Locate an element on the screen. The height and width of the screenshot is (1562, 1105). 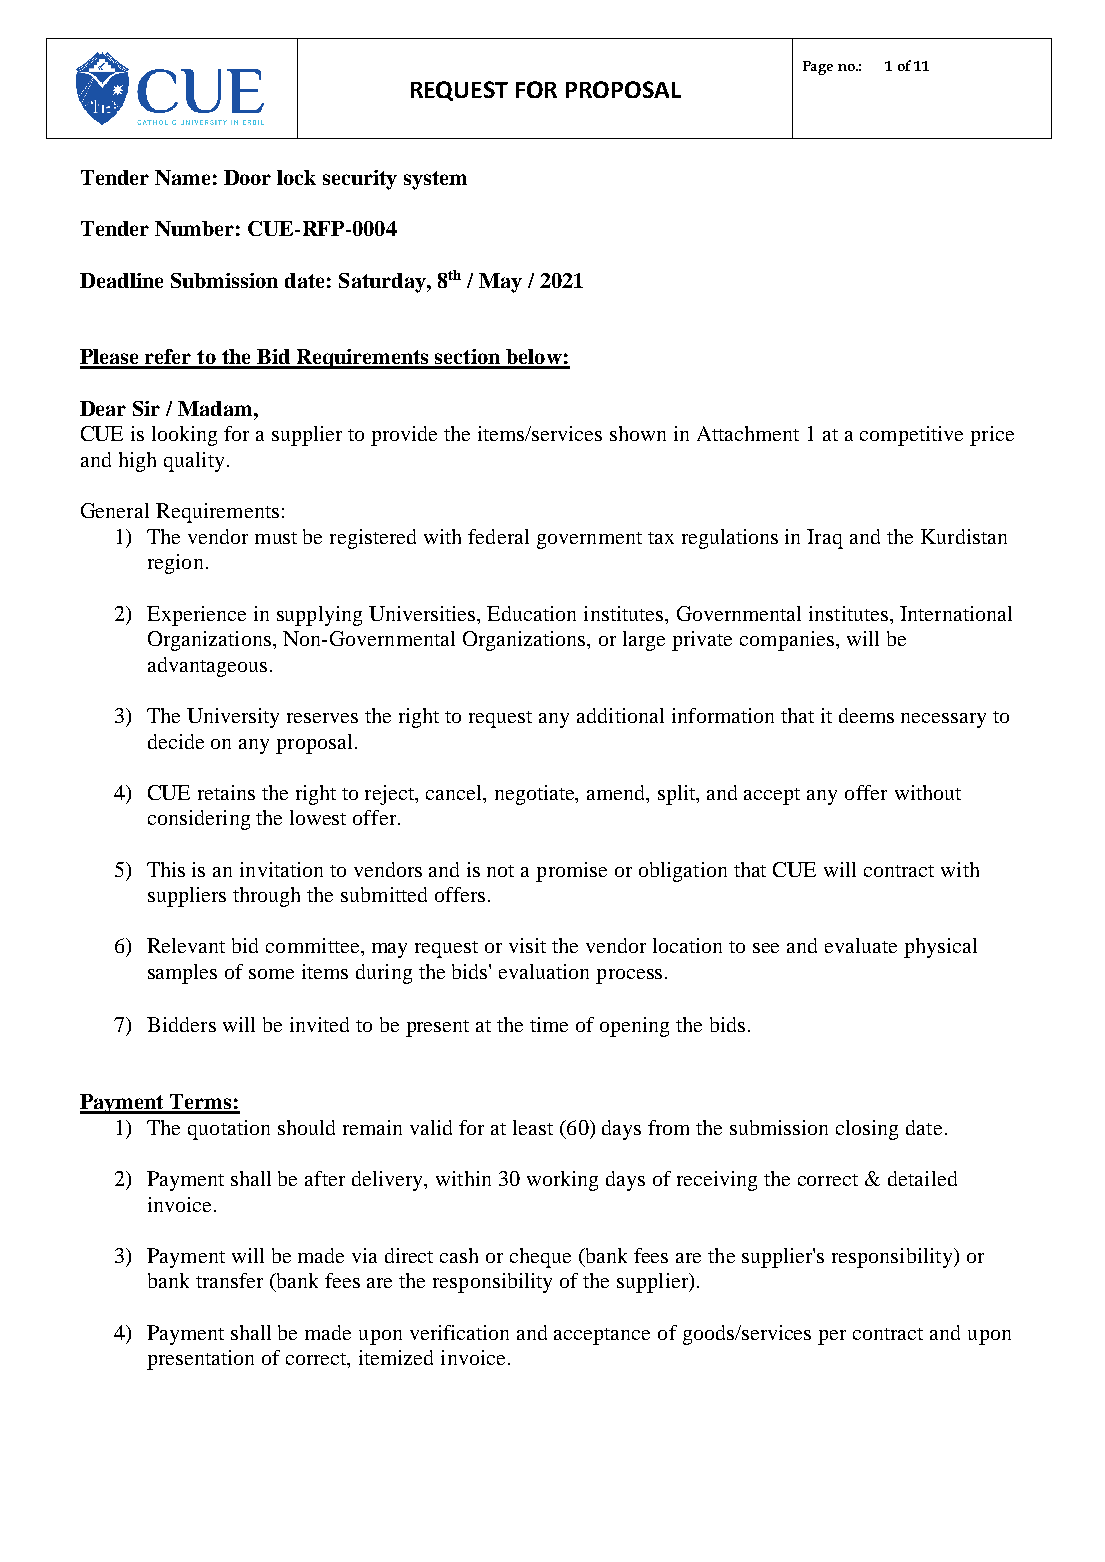
system is located at coordinates (435, 180).
